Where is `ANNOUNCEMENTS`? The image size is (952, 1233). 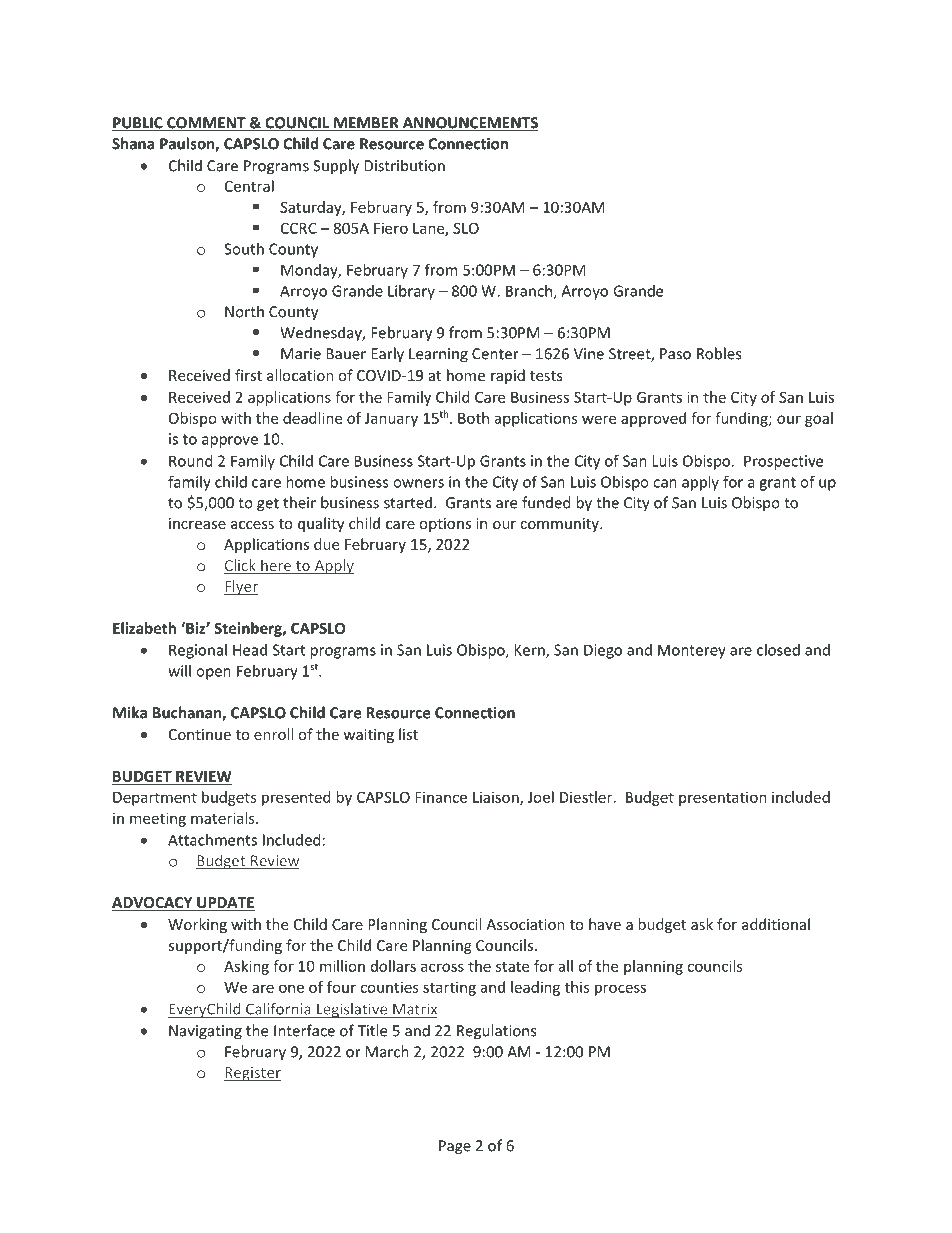
ANNOUNCEMENTS is located at coordinates (469, 124).
